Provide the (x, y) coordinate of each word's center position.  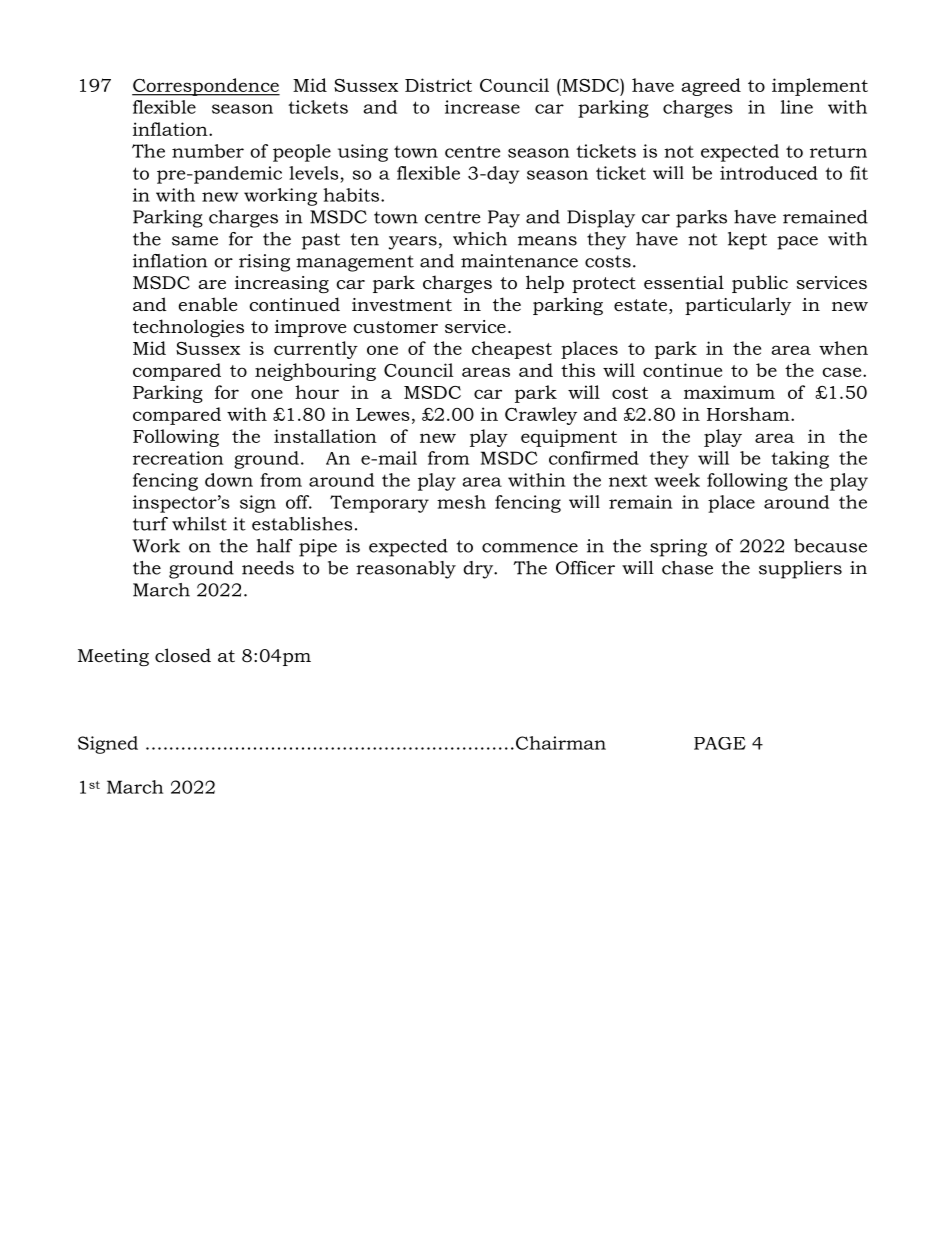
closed (183, 655)
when (843, 348)
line (797, 107)
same (195, 241)
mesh (461, 502)
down (229, 480)
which (480, 239)
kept (747, 241)
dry (479, 570)
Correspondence (206, 87)
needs (268, 568)
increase (482, 107)
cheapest (512, 350)
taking (800, 460)
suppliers (800, 570)
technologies (188, 328)
